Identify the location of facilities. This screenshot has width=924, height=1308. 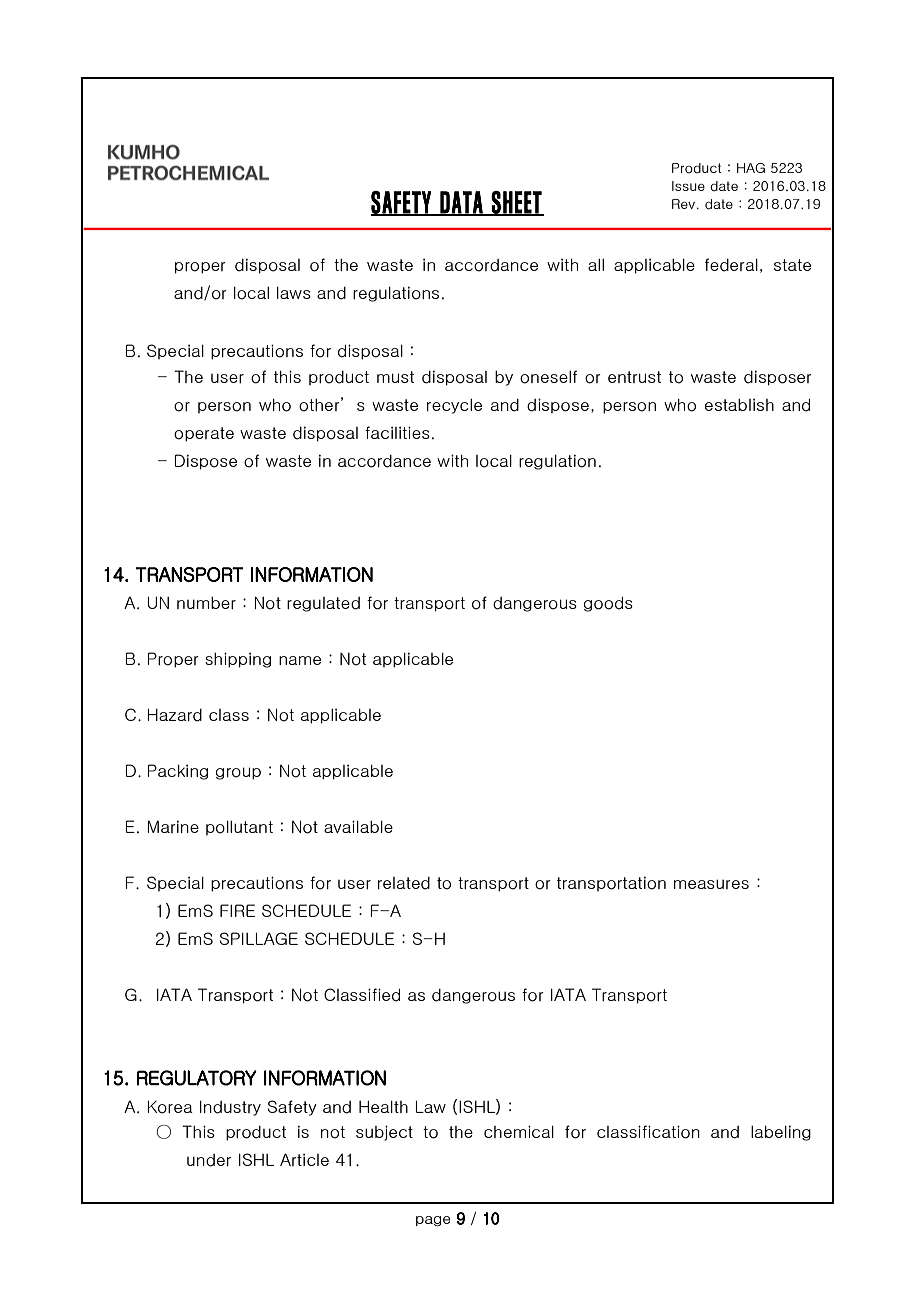
(397, 432).
